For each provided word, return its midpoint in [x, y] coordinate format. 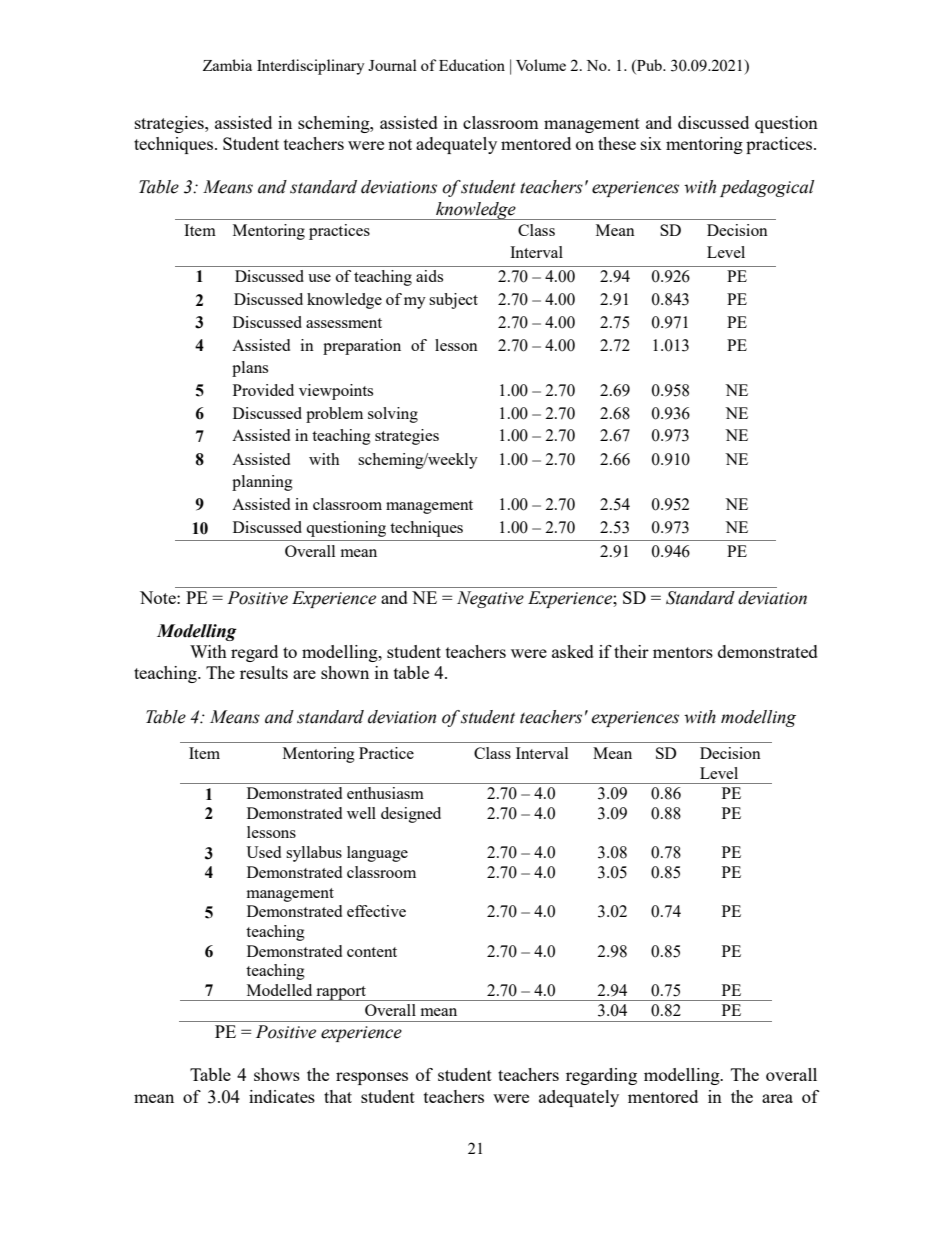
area [777, 1098]
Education [472, 65]
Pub [649, 65]
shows [277, 1074]
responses [372, 1078]
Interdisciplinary [311, 67]
